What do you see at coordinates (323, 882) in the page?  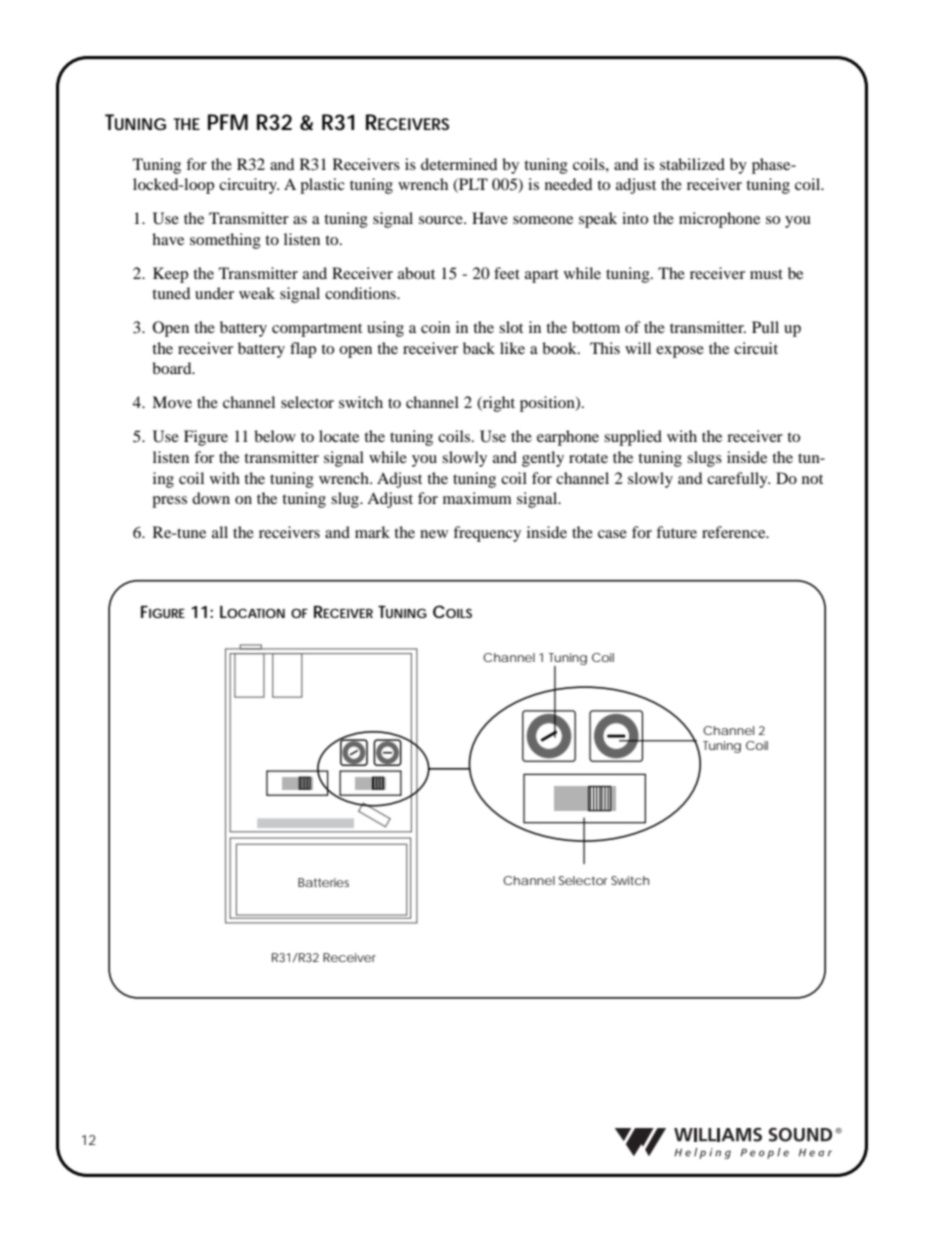 I see `Batteries` at bounding box center [323, 882].
